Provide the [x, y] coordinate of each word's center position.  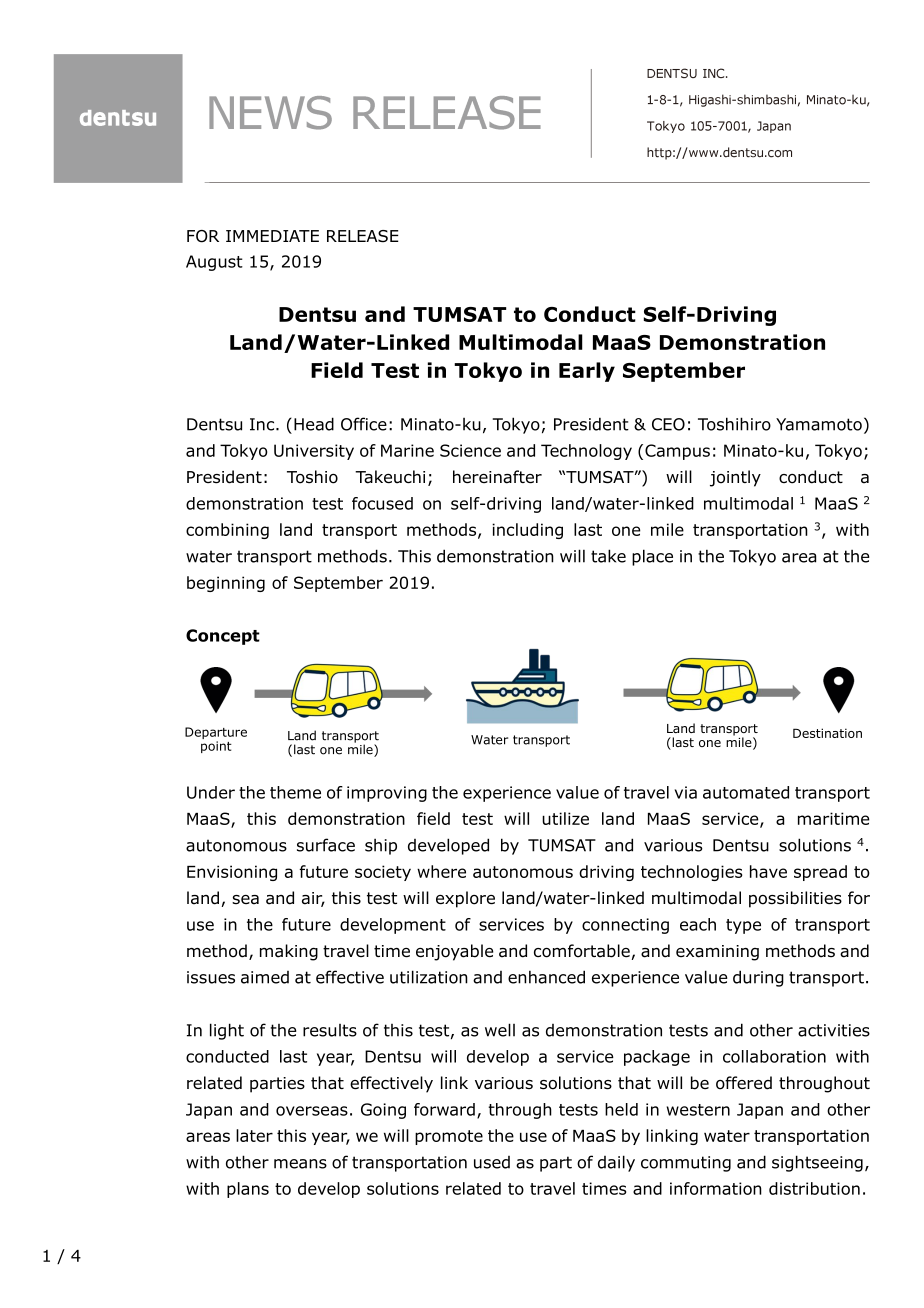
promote [449, 1137]
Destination [827, 733]
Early [587, 372]
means [300, 1164]
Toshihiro [734, 424]
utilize [565, 818]
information [716, 1188]
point [216, 747]
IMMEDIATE [272, 236]
